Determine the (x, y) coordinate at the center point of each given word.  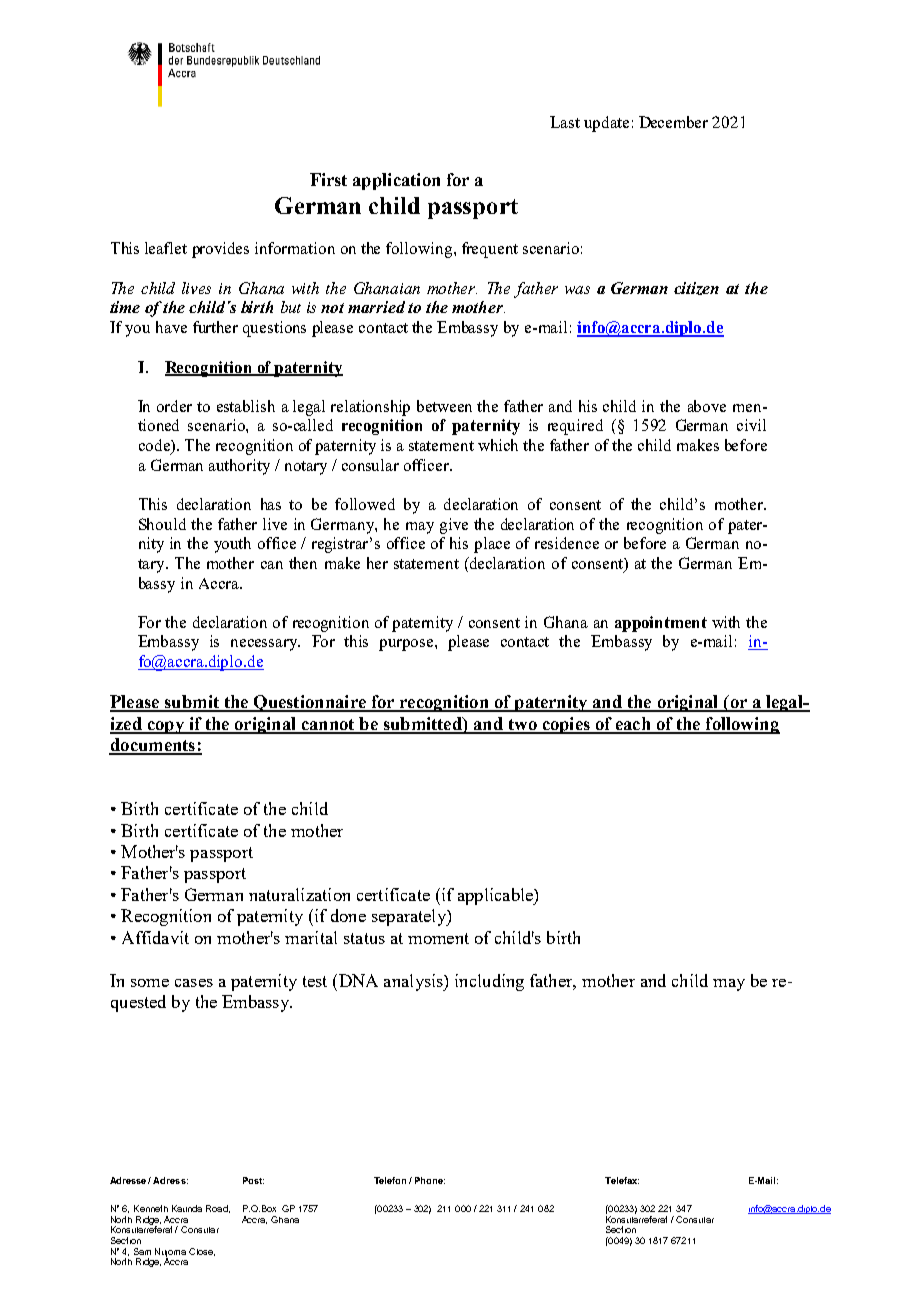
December (673, 122)
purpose (407, 645)
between (444, 406)
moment (438, 938)
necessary (265, 645)
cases (194, 983)
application (396, 181)
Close (202, 1252)
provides (220, 250)
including (489, 982)
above (707, 406)
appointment (661, 624)
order (174, 406)
